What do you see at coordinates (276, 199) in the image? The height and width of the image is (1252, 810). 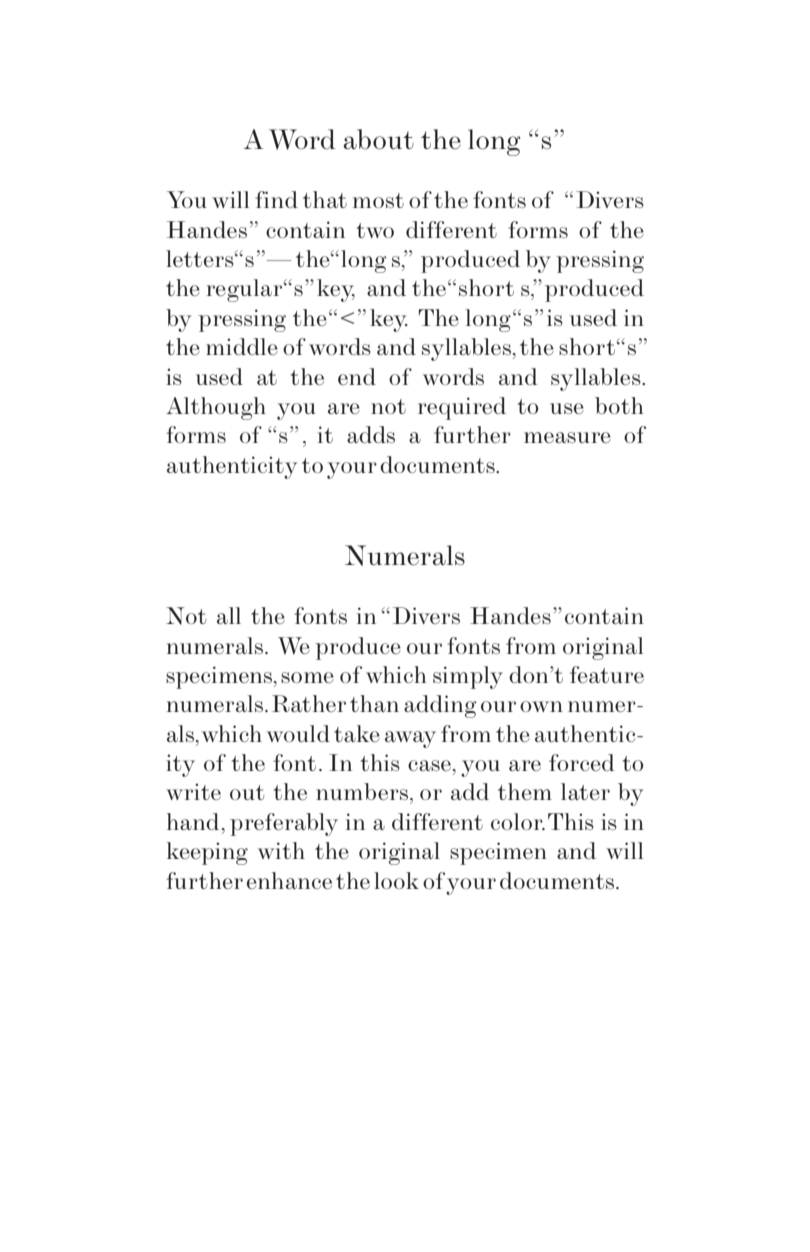 I see `find` at bounding box center [276, 199].
